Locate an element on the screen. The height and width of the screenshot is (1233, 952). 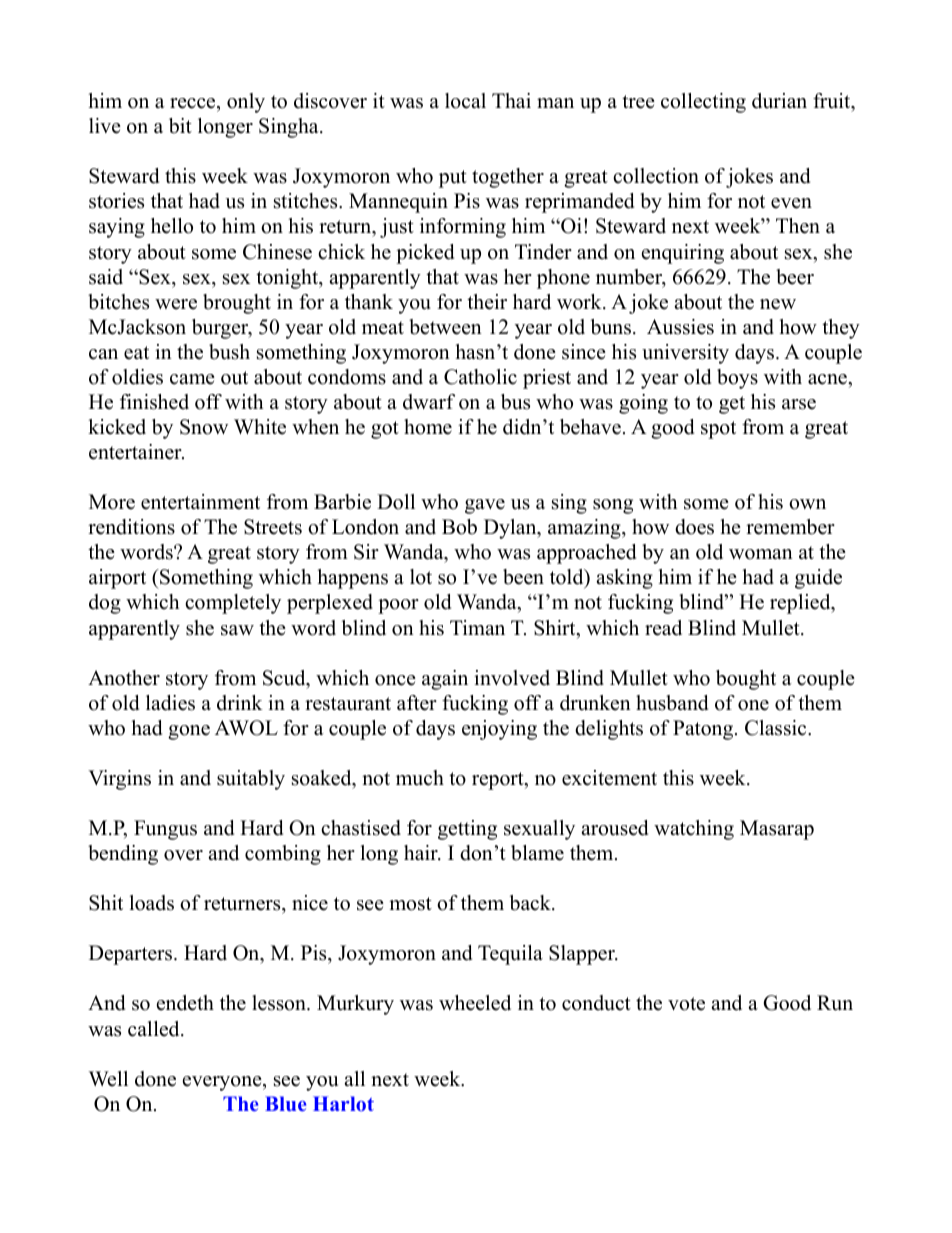
called is located at coordinates (155, 1029).
